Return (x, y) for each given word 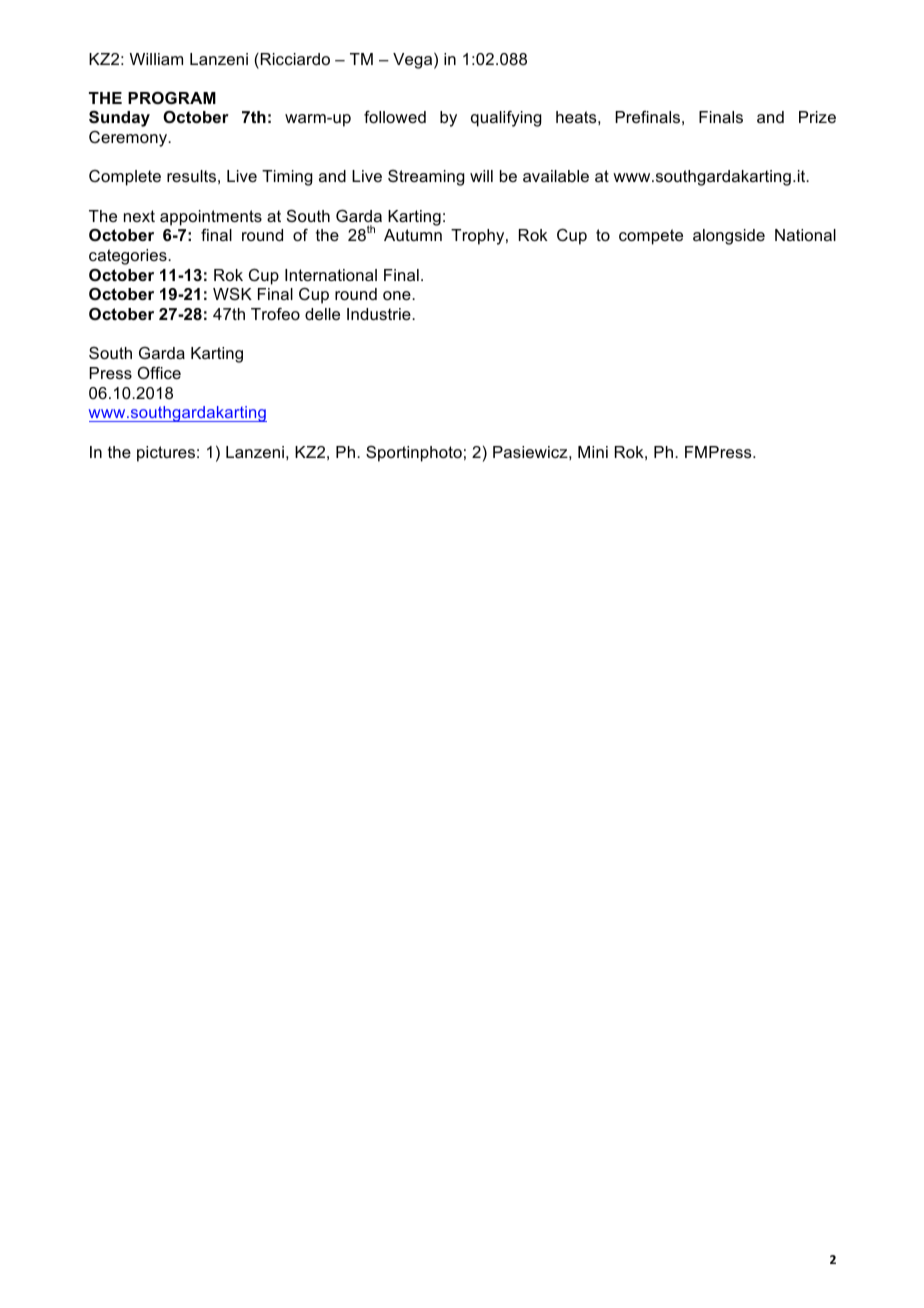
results (191, 176)
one (398, 295)
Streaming (426, 178)
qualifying (506, 119)
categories (129, 257)
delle (322, 314)
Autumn (413, 235)
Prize (817, 117)
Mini (593, 452)
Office (159, 372)
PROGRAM (172, 98)
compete (651, 237)
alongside (729, 237)
